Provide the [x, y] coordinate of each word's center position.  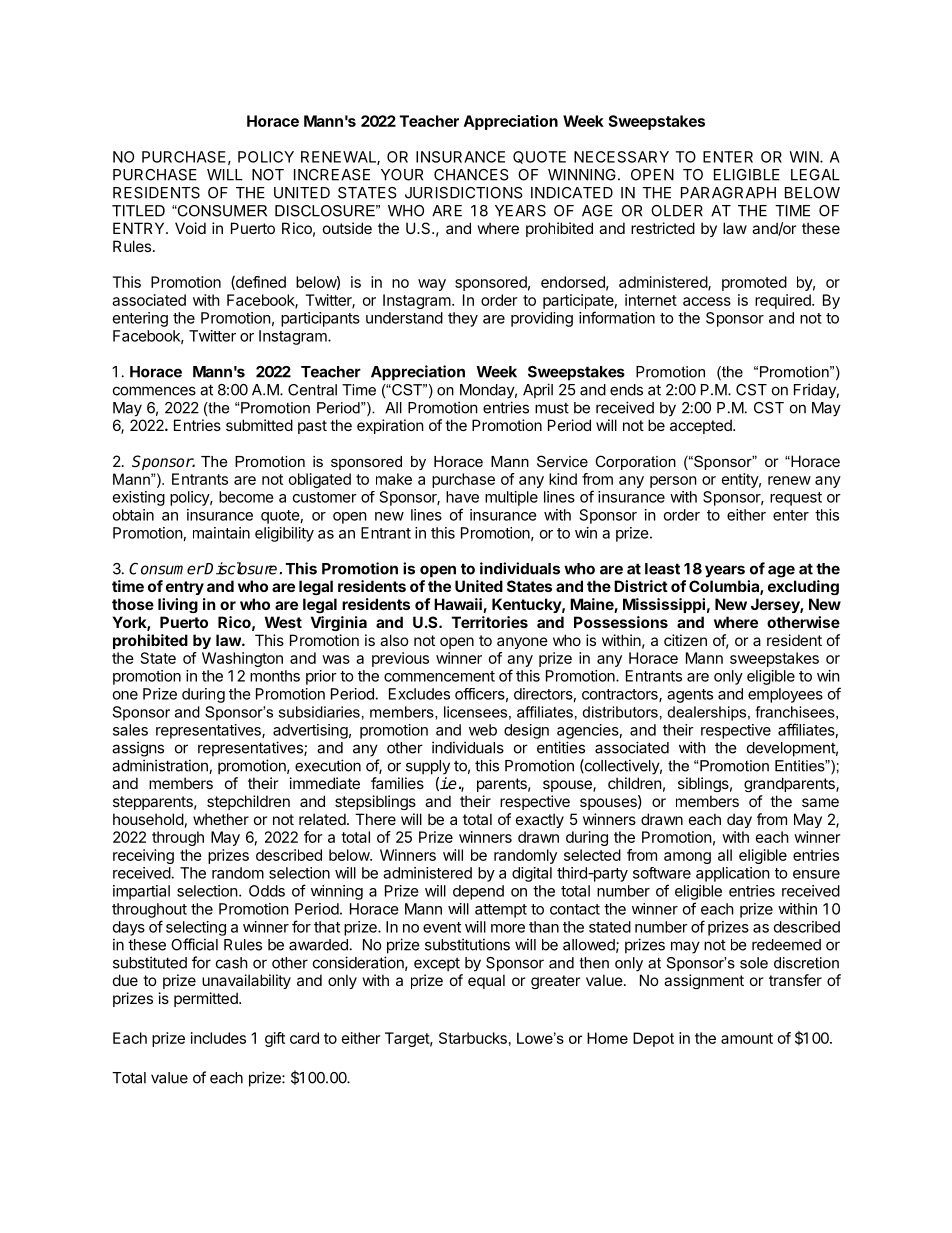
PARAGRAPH [728, 193]
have [462, 497]
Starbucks [473, 1038]
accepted [702, 426]
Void [190, 228]
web [483, 730]
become [246, 497]
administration [161, 766]
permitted [207, 999]
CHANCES [471, 175]
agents [690, 696]
